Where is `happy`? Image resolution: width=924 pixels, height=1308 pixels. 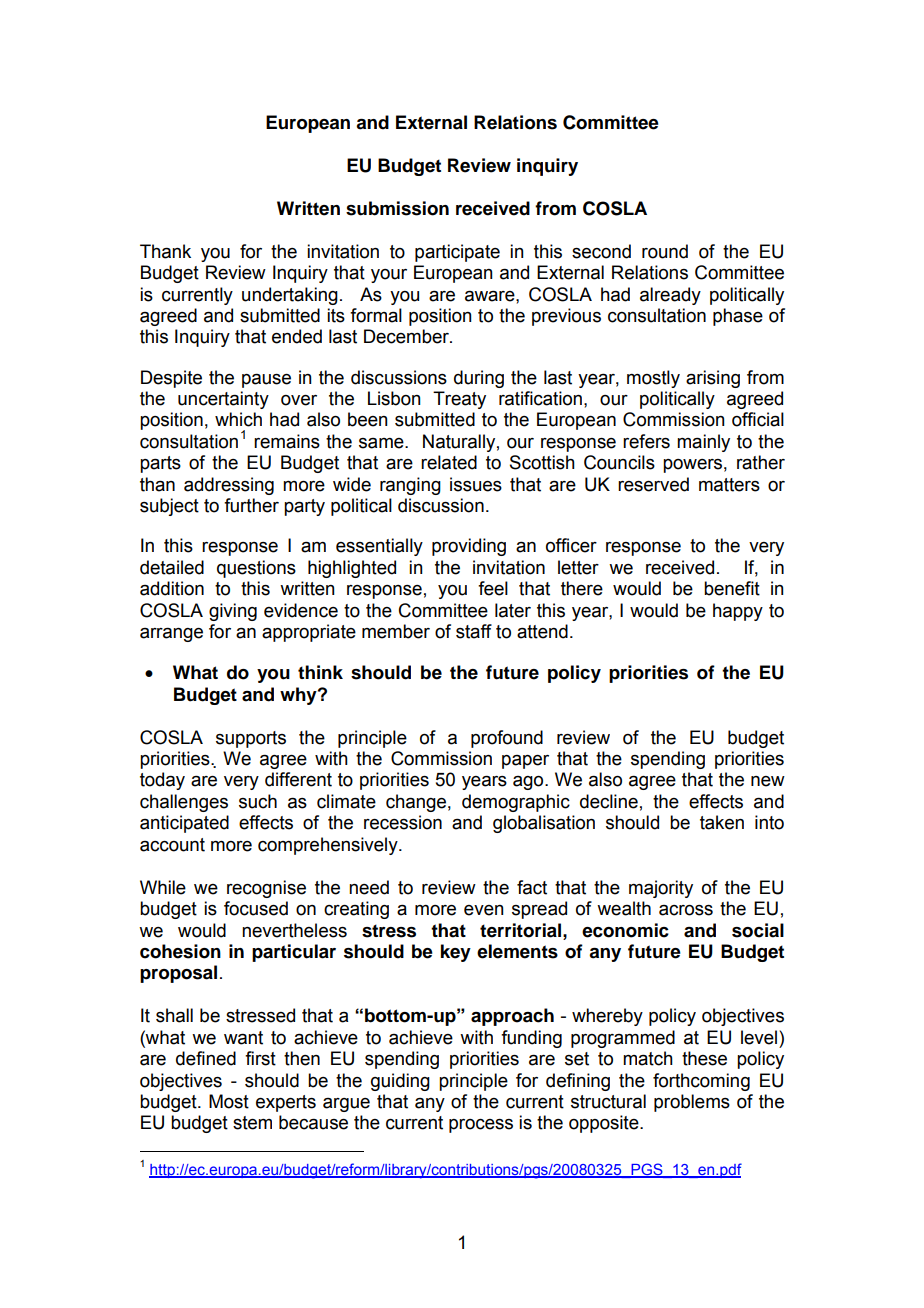
happy is located at coordinates (738, 612).
